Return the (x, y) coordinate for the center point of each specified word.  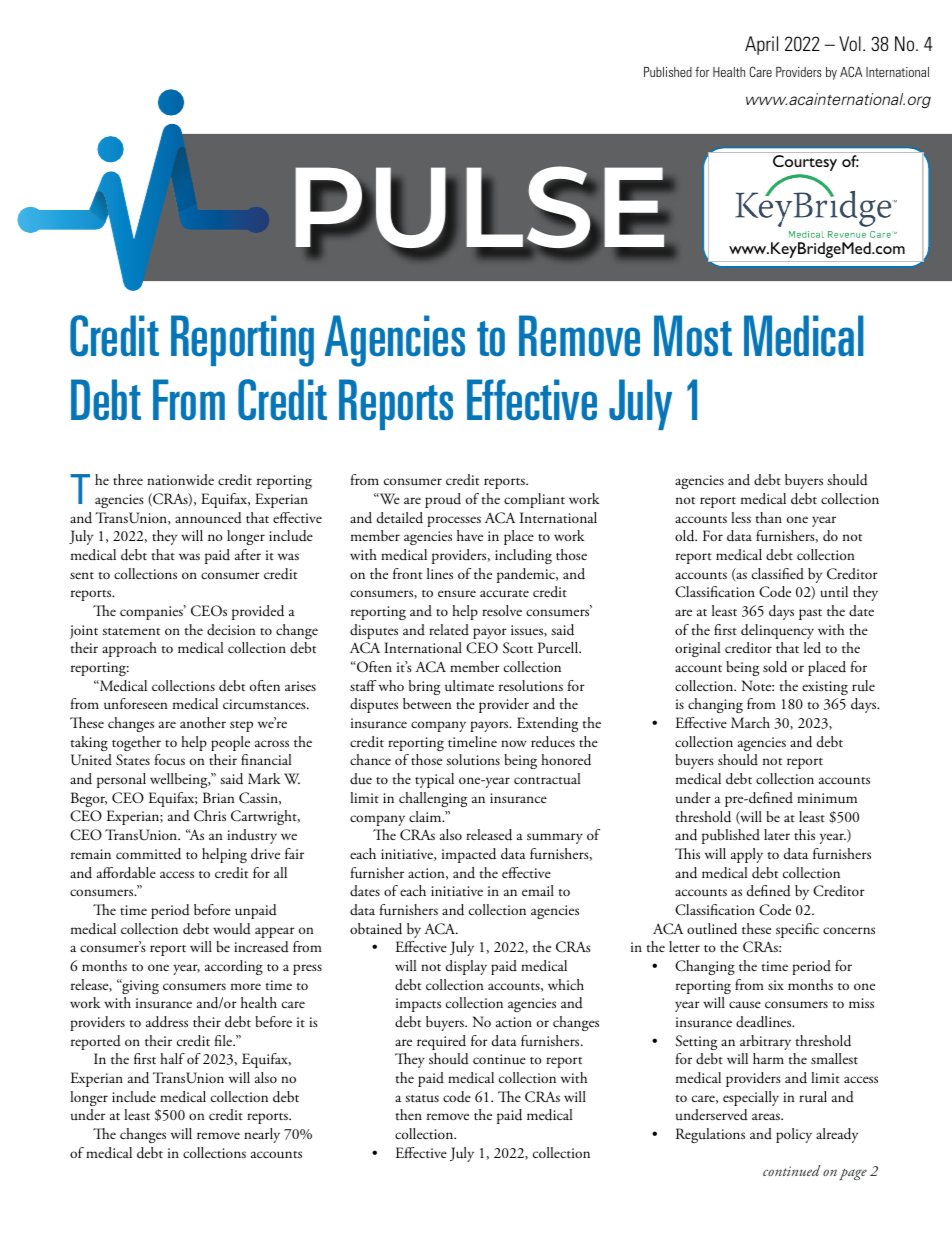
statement (131, 631)
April (761, 45)
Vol (850, 43)
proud (443, 500)
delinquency (777, 631)
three (128, 479)
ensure (457, 594)
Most (693, 336)
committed (148, 854)
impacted (469, 855)
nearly (262, 1135)
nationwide (180, 479)
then (409, 1114)
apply (747, 855)
